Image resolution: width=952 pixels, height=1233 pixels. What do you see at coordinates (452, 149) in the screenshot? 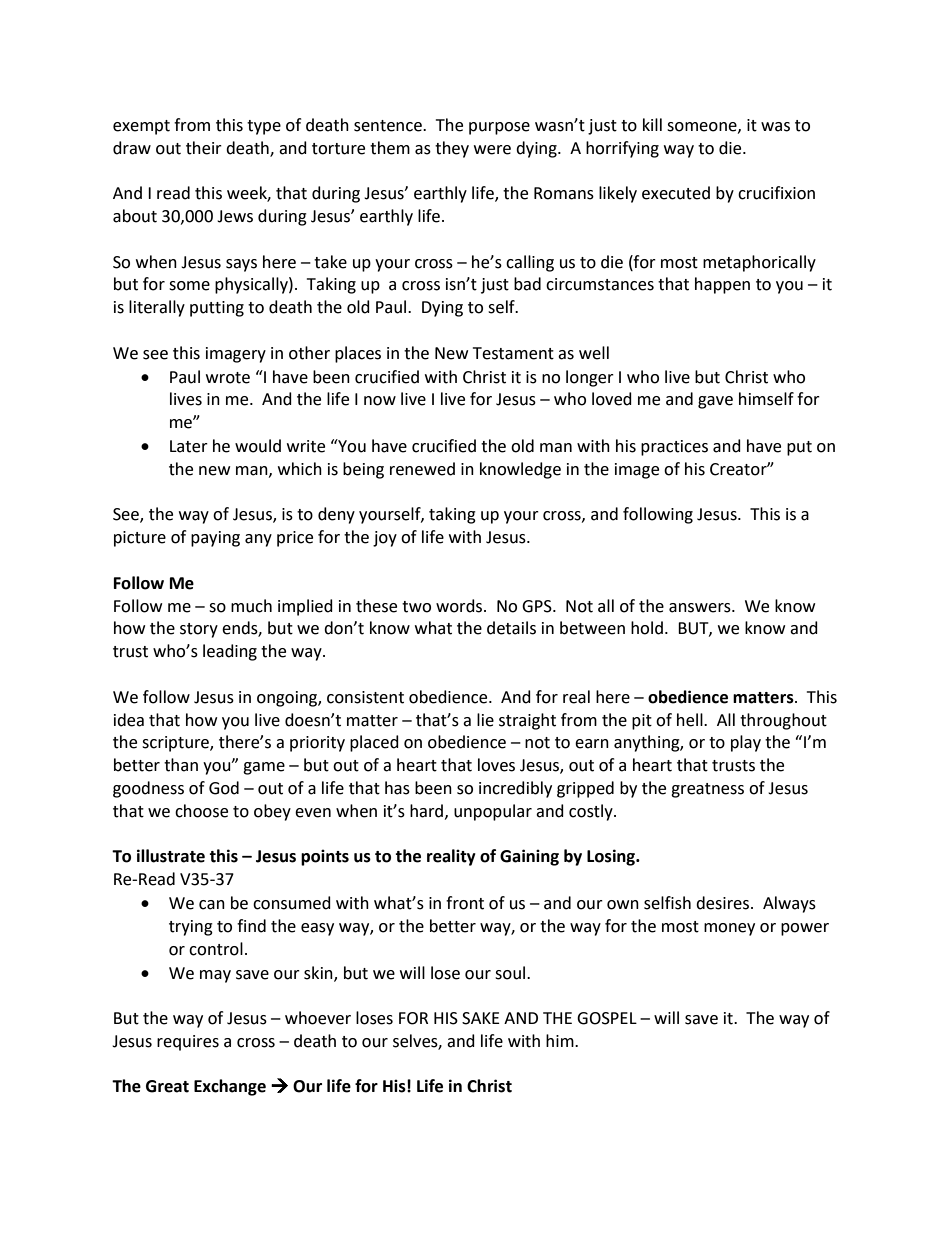
I see `they` at bounding box center [452, 149].
